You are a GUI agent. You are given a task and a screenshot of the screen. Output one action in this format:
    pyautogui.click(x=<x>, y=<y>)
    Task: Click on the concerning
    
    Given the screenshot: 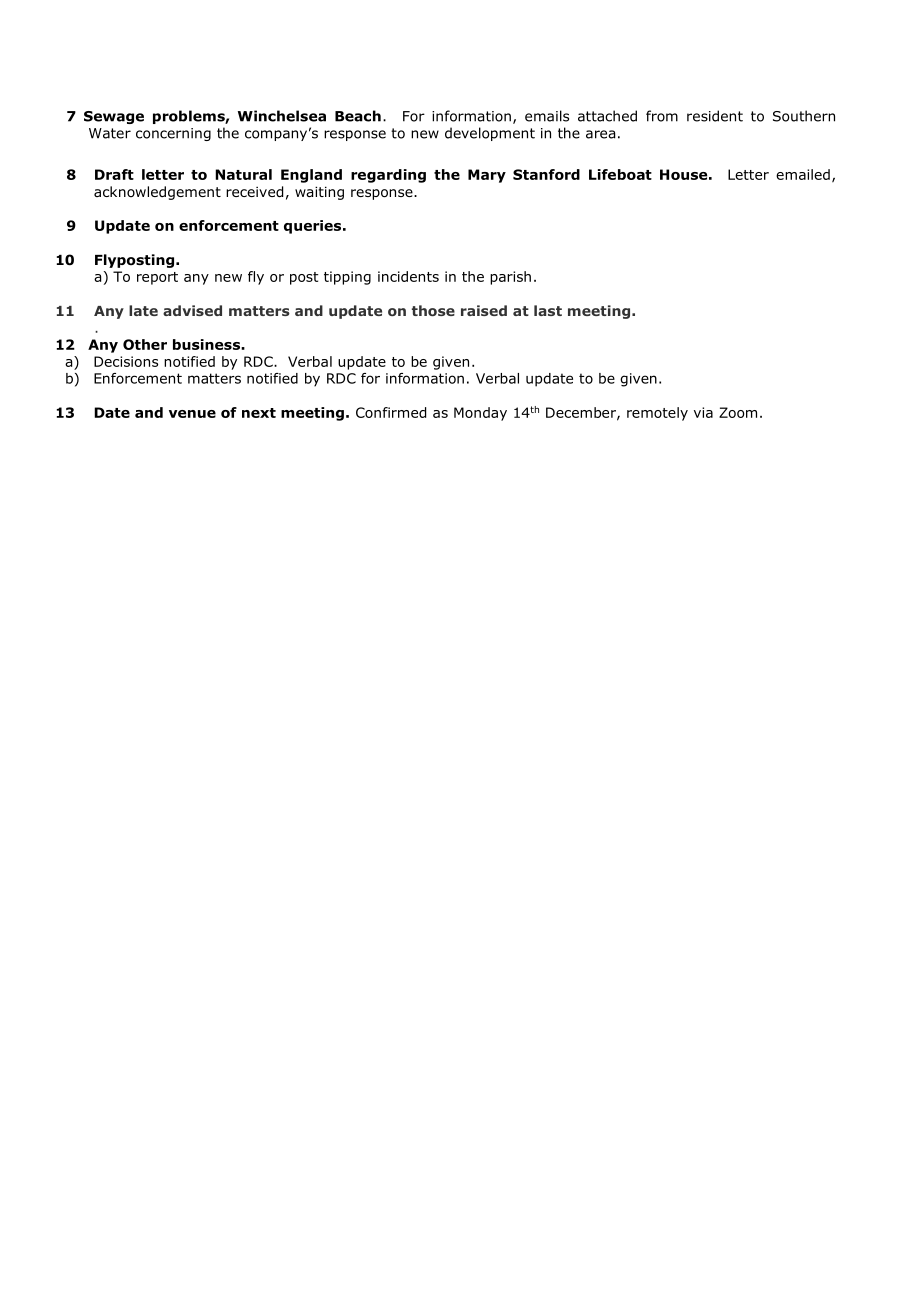 What is the action you would take?
    pyautogui.click(x=173, y=134)
